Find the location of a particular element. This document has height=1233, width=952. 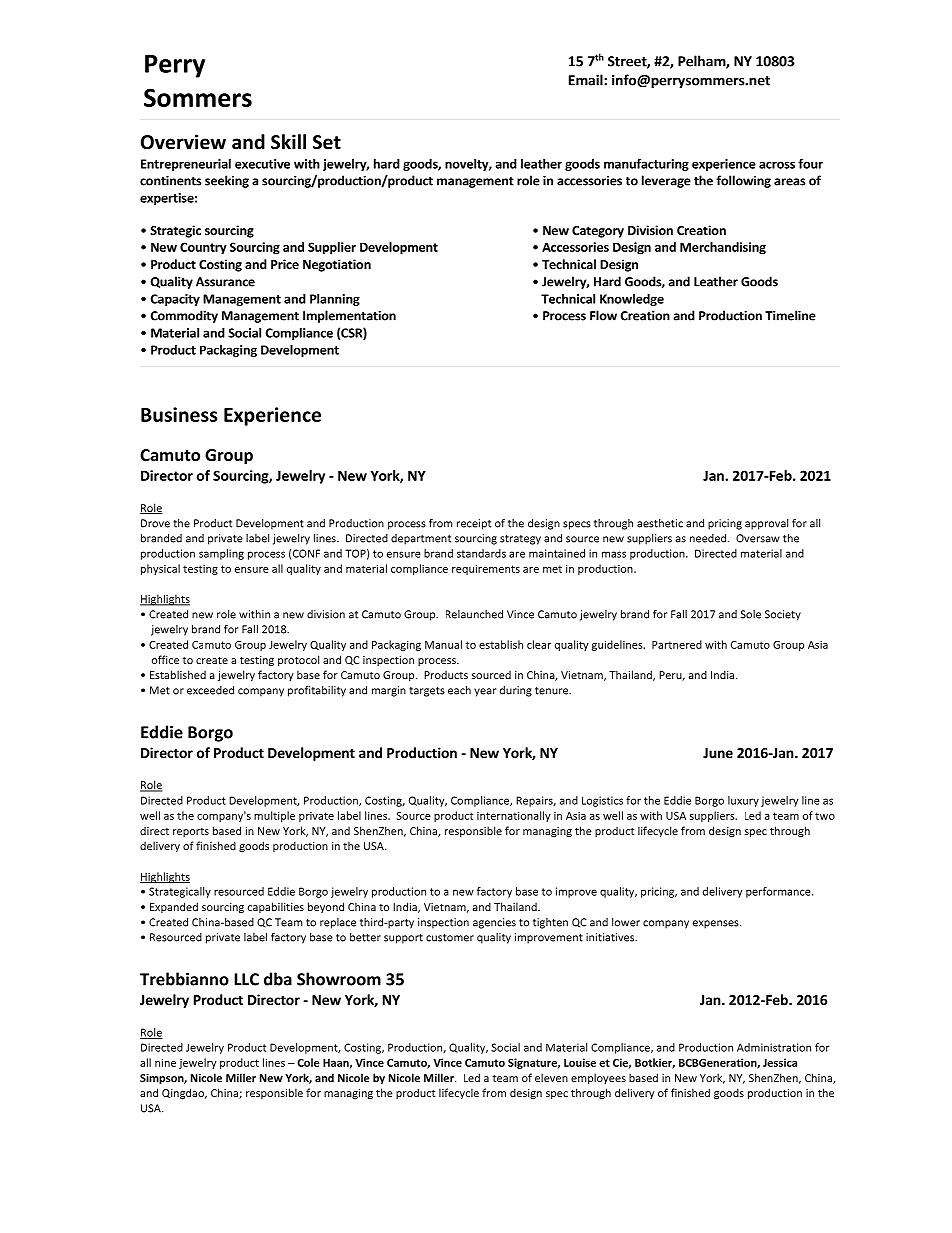

Business is located at coordinates (179, 414).
